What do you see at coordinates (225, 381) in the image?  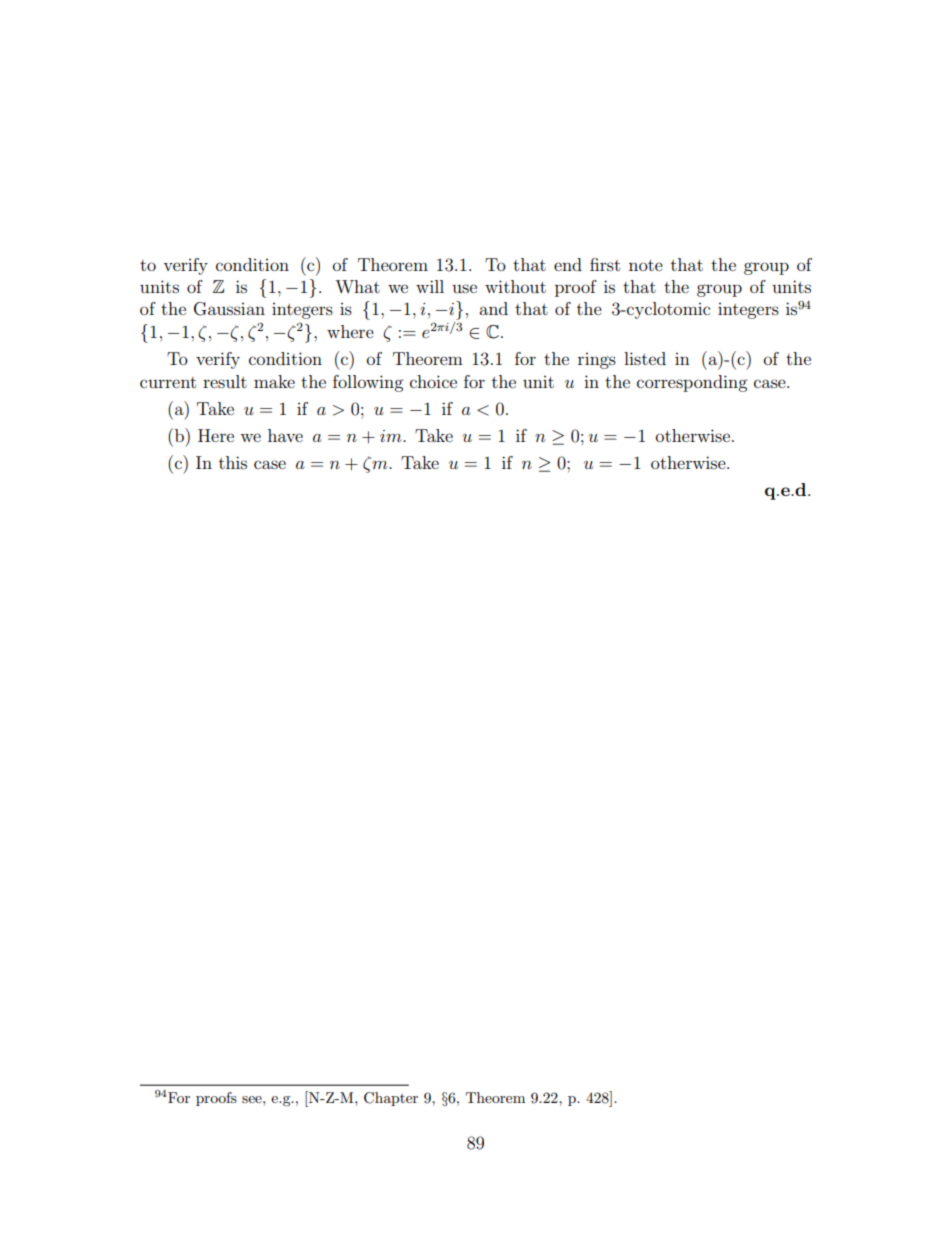 I see `result` at bounding box center [225, 381].
